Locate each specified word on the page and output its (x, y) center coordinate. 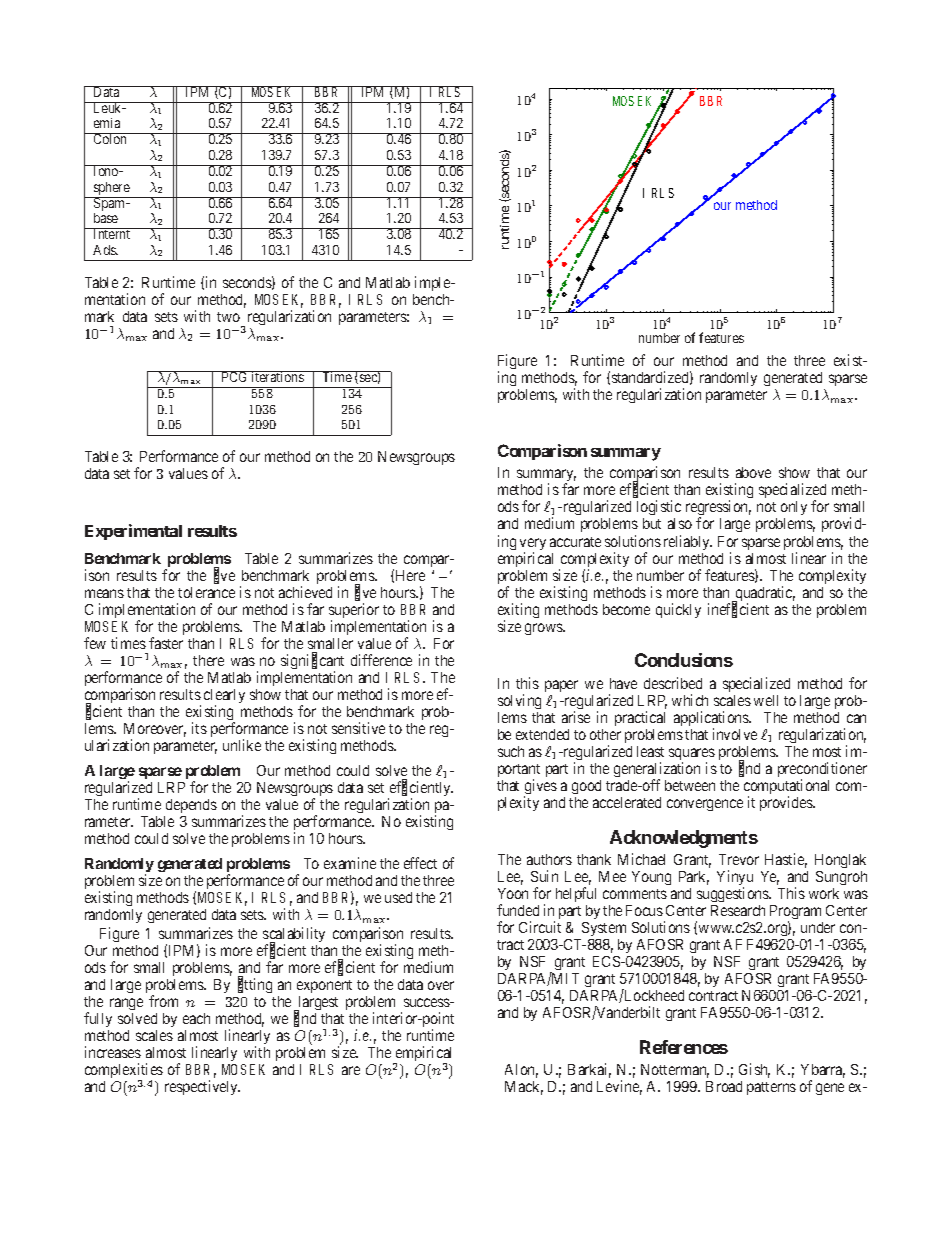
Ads (105, 250)
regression (718, 509)
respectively (202, 1087)
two (228, 317)
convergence (705, 805)
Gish (754, 1070)
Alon (521, 1071)
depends (191, 806)
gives (540, 788)
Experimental (133, 532)
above (753, 472)
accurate (575, 542)
